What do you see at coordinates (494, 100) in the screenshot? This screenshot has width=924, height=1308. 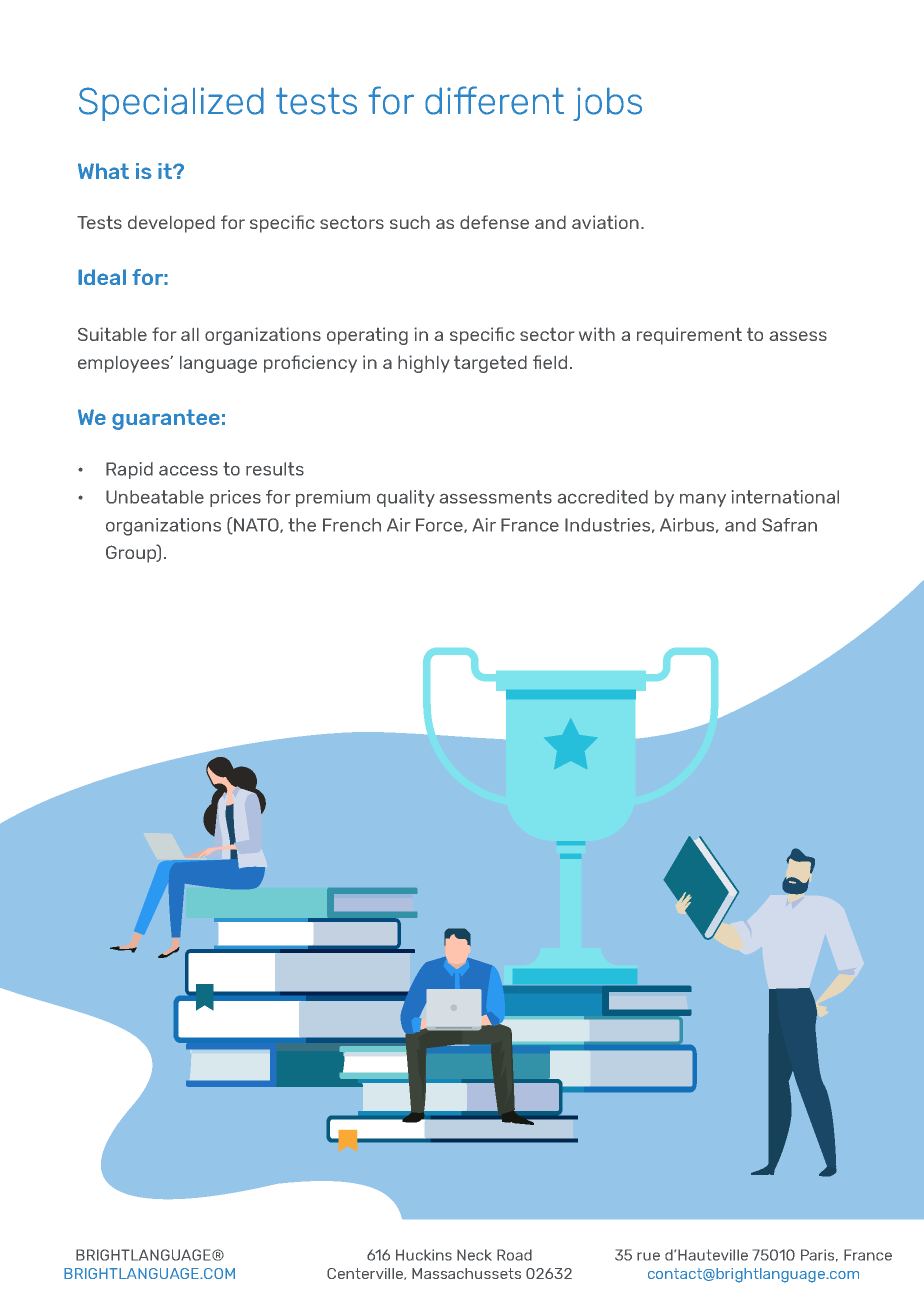 I see `different` at bounding box center [494, 100].
